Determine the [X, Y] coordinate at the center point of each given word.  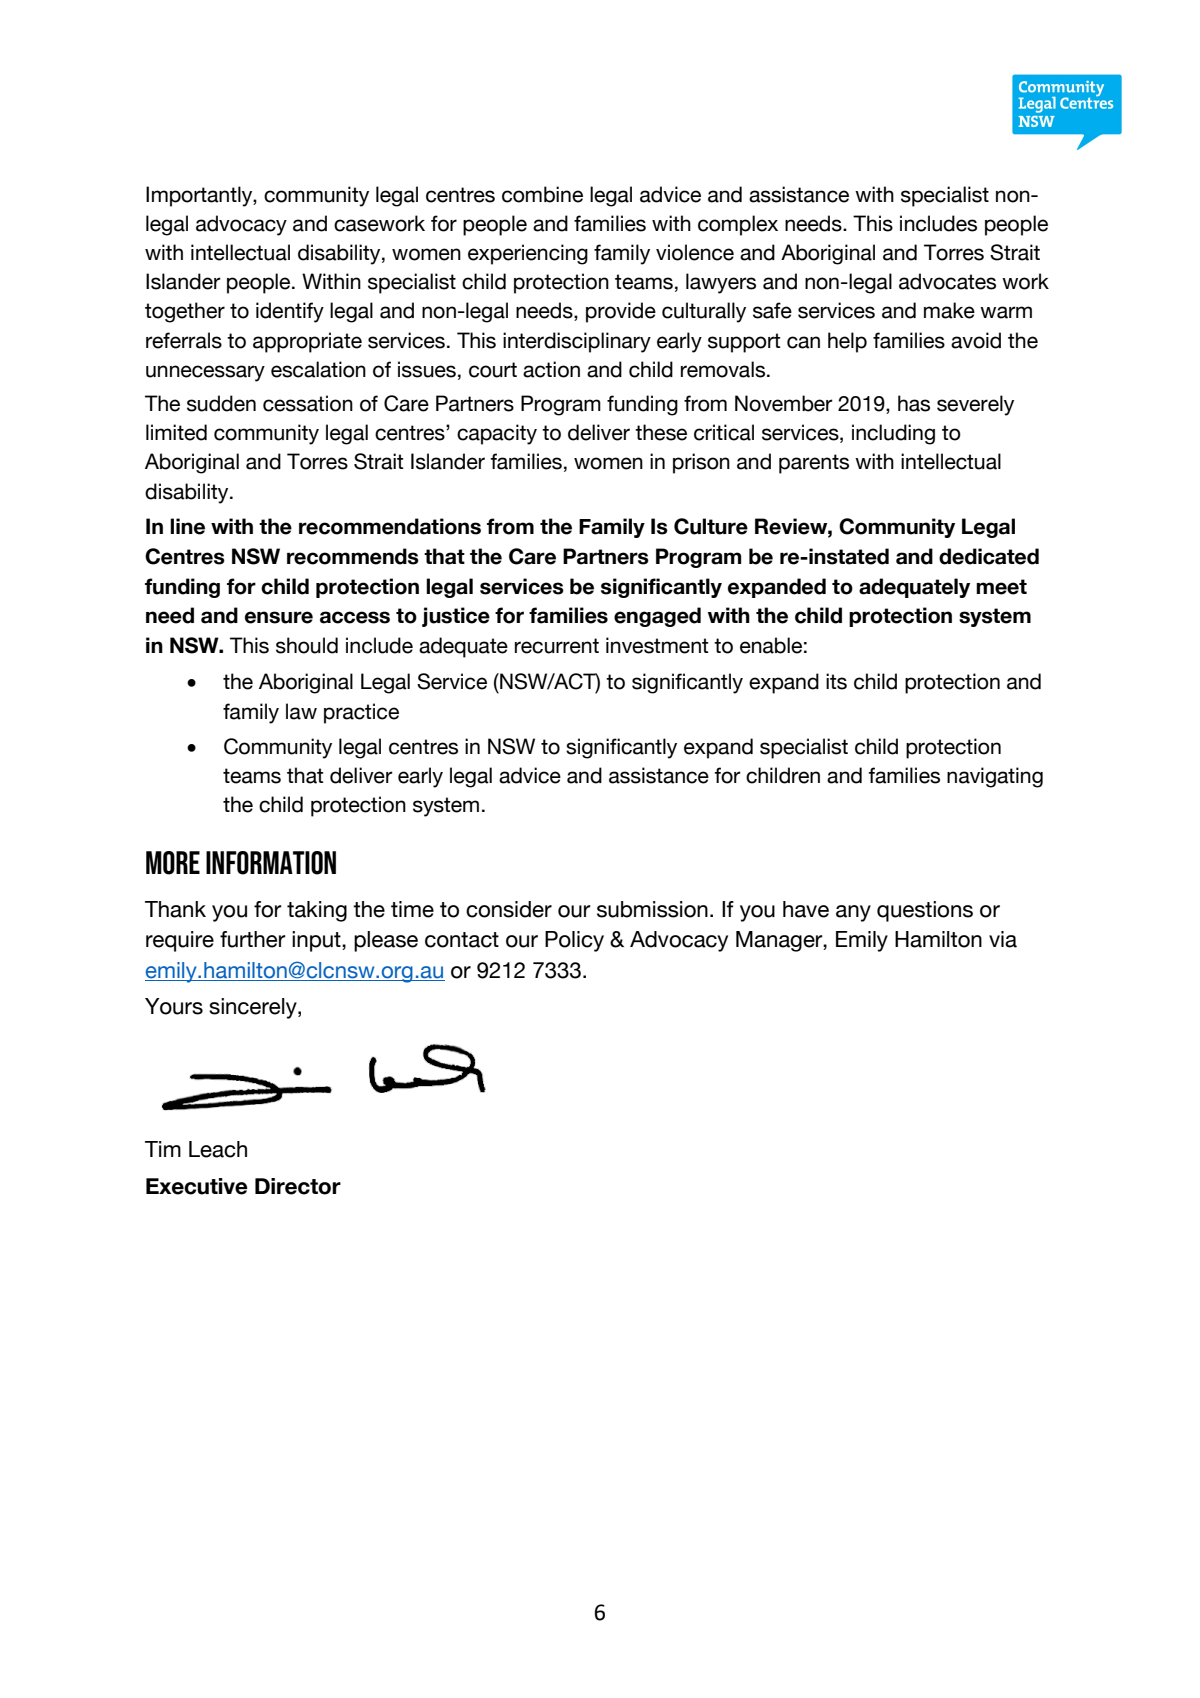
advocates [947, 281]
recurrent [557, 646]
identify [290, 312]
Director [298, 1186]
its [836, 681]
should [307, 645]
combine [542, 194]
